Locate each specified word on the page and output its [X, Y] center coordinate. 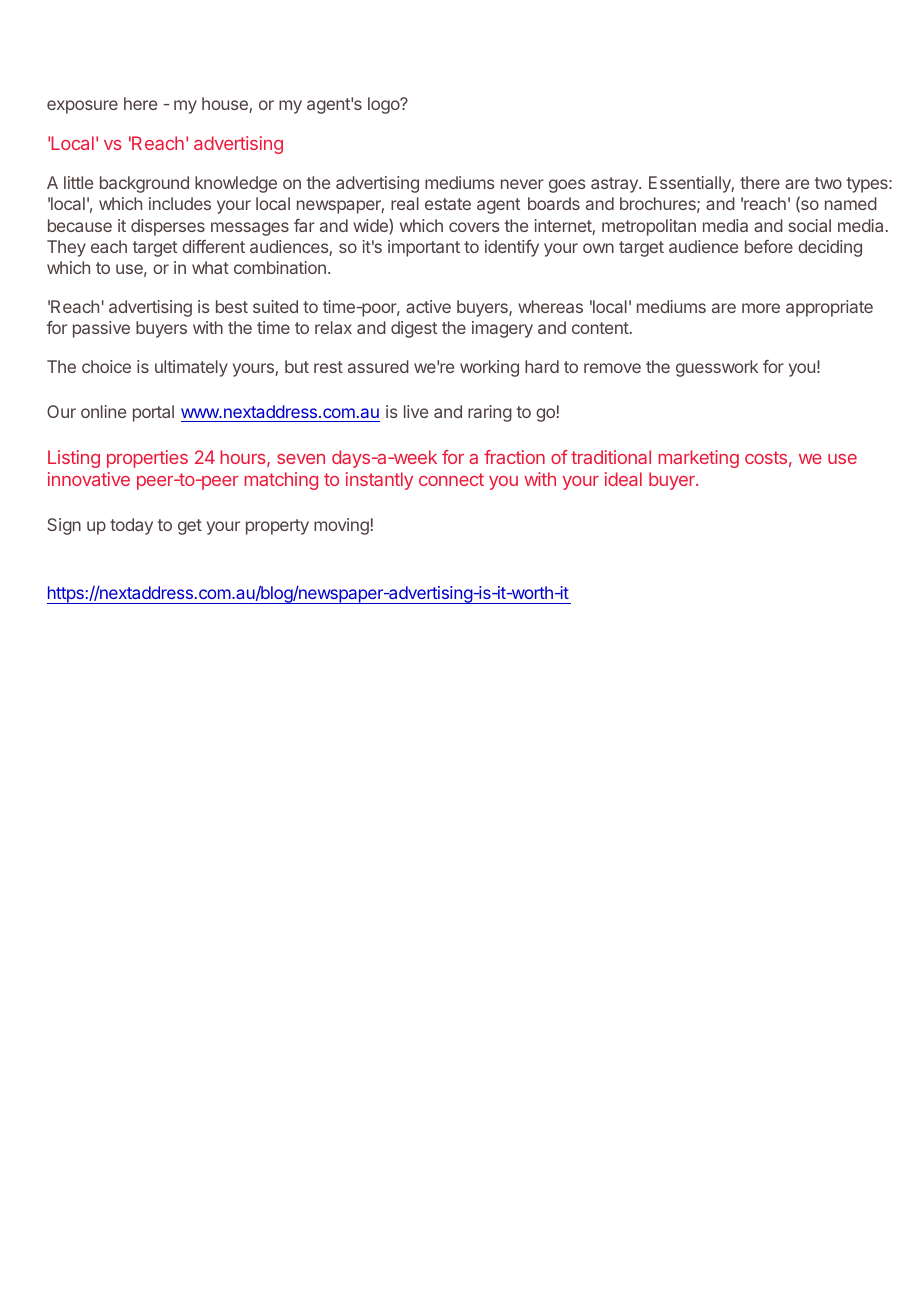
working [489, 368]
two [828, 183]
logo [385, 105]
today [131, 526]
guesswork [717, 368]
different [213, 246]
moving [341, 526]
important [424, 248]
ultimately [191, 368]
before [769, 246]
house [226, 105]
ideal [623, 479]
